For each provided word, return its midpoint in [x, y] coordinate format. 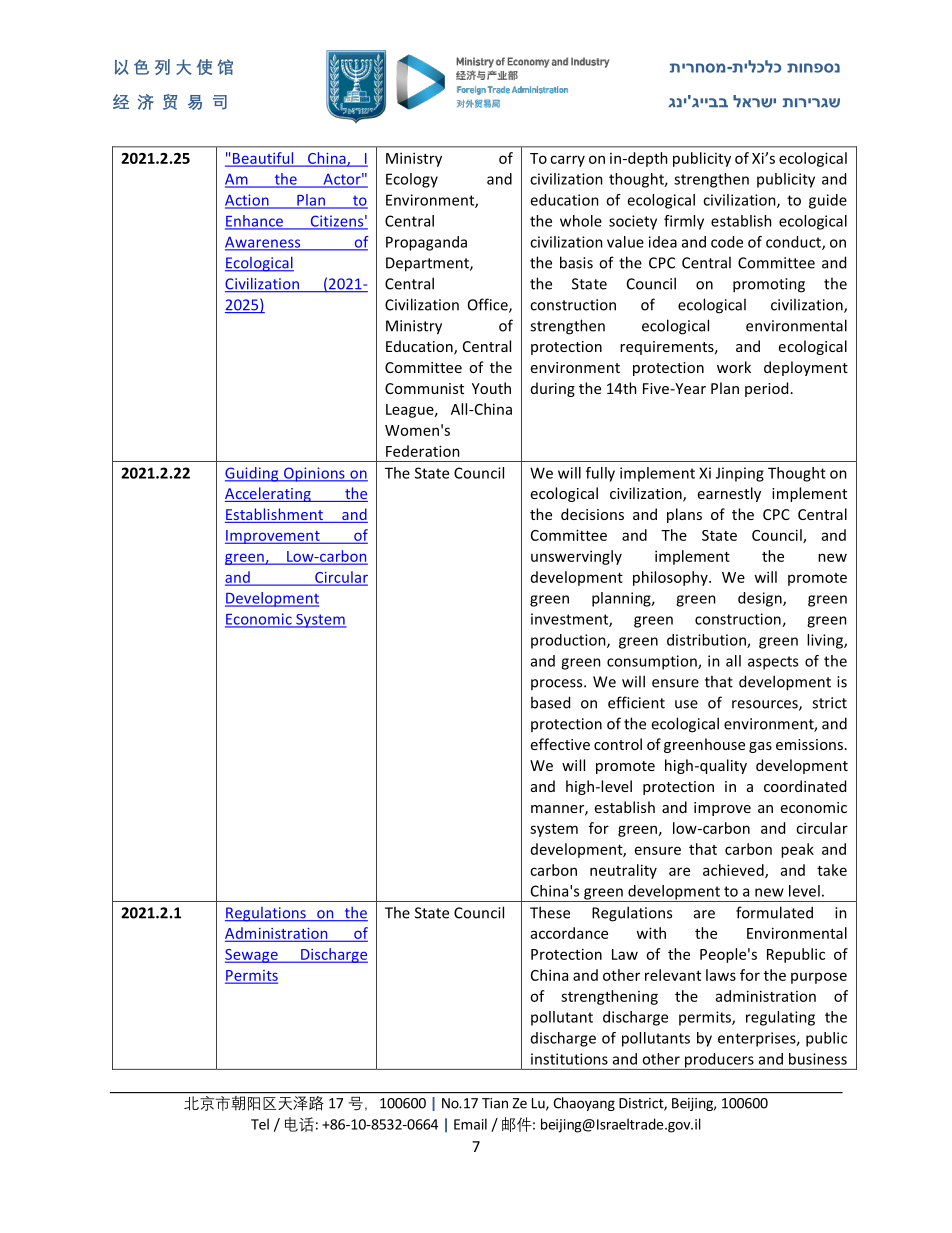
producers [719, 1061]
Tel [260, 1124]
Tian [495, 1103]
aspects [773, 663]
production [569, 641]
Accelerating [269, 494]
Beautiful [263, 158]
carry [567, 161]
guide [828, 201]
